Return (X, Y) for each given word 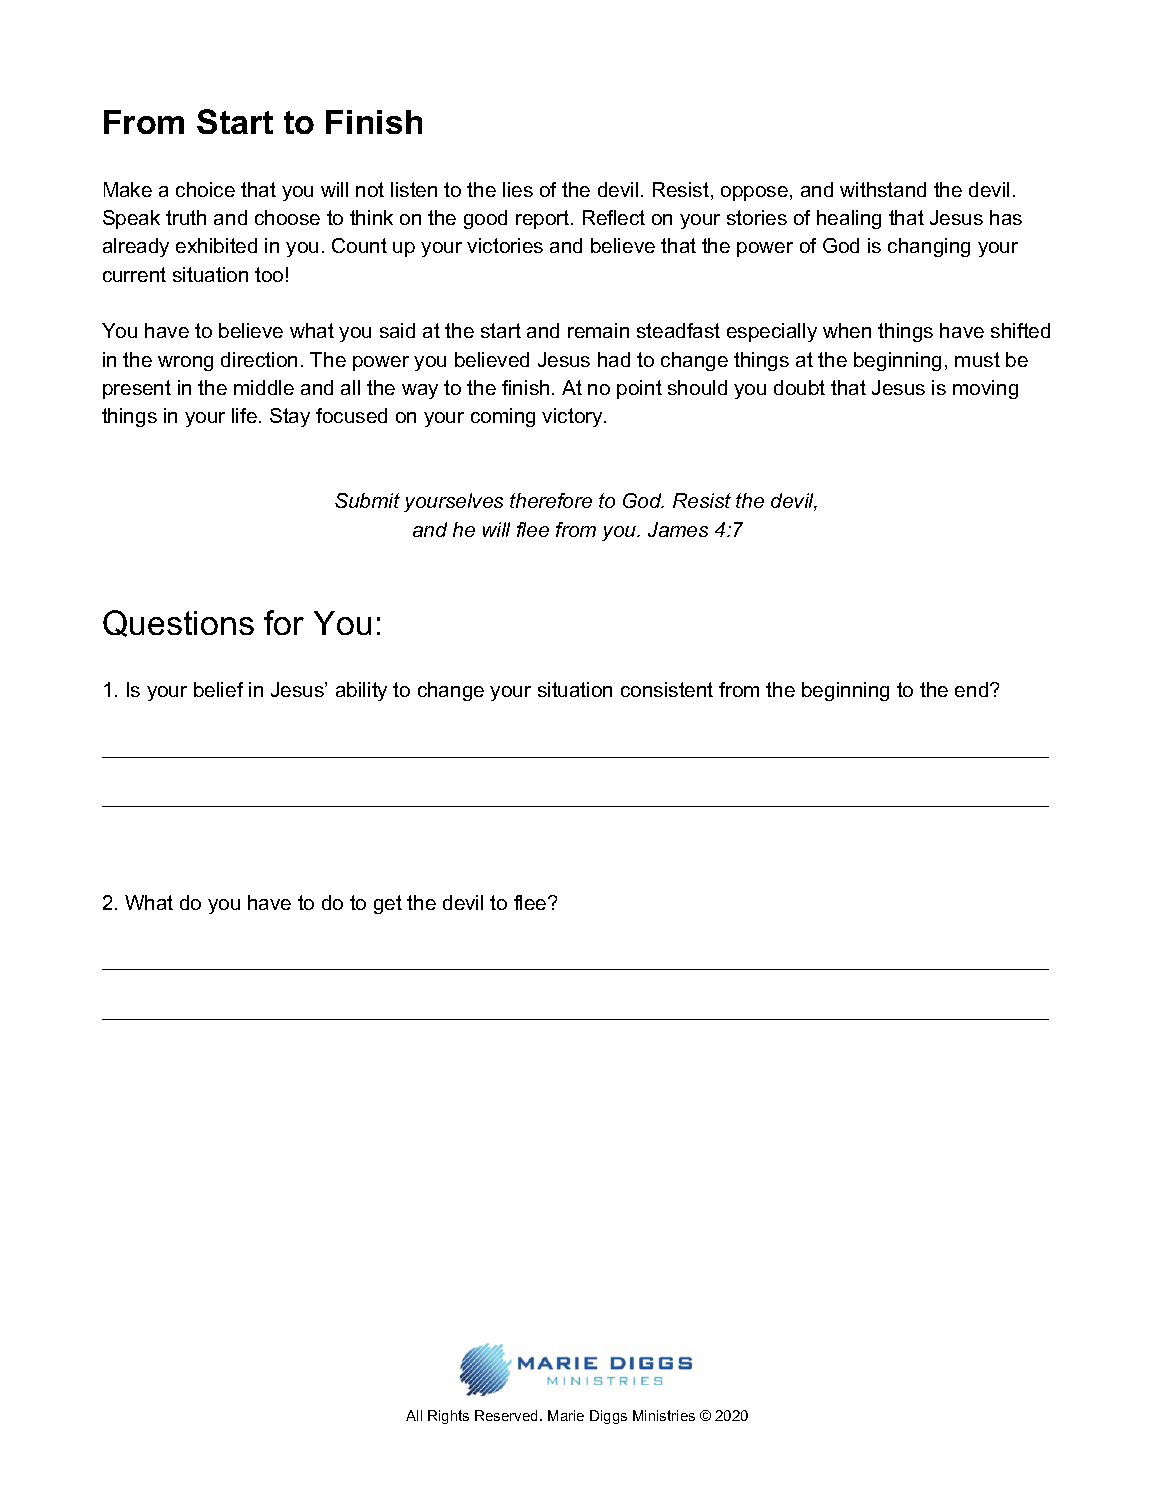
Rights (448, 1417)
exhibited (216, 245)
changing (929, 247)
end (973, 689)
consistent (667, 689)
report (544, 219)
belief (218, 689)
